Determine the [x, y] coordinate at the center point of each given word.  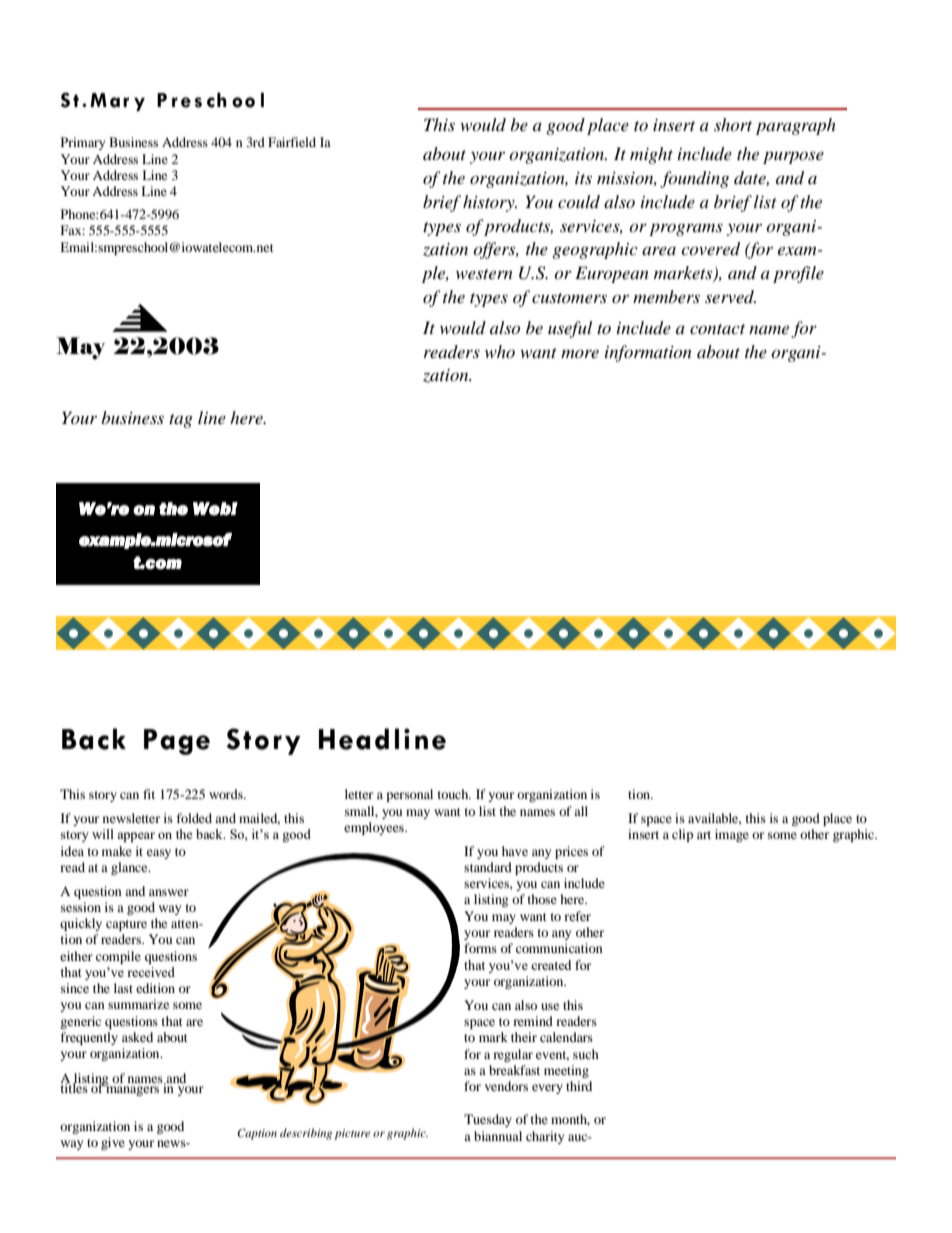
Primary [83, 143]
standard [488, 867]
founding [694, 179]
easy [159, 854]
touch [454, 794]
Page [177, 742]
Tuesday [488, 1120]
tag [181, 421]
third [579, 1086]
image [732, 835]
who [500, 351]
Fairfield [292, 142]
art [704, 835]
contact [717, 329]
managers [132, 1090]
